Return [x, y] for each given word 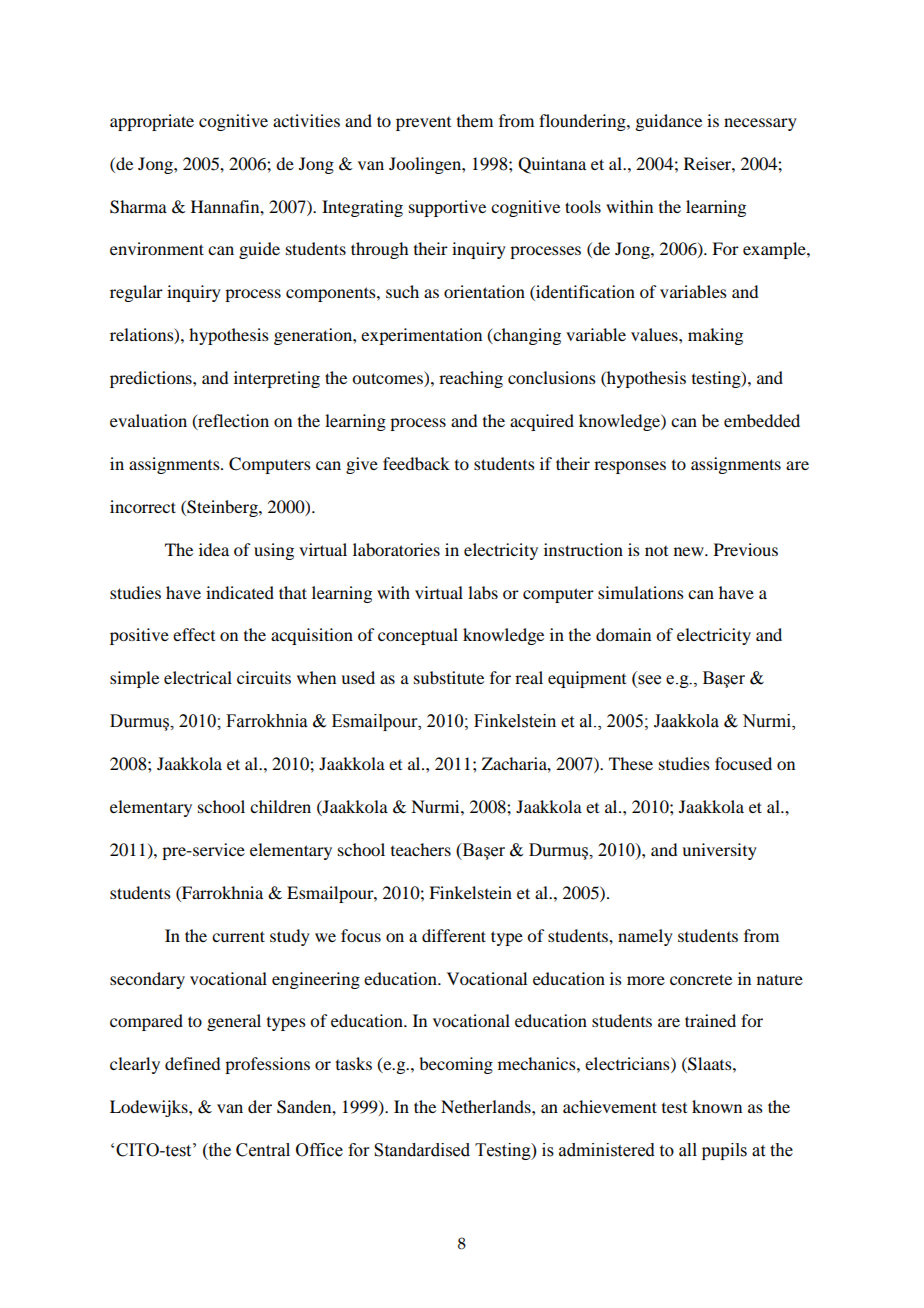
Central [263, 1150]
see [648, 681]
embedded [762, 420]
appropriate [152, 122]
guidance [668, 122]
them [475, 120]
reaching [471, 379]
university [719, 851]
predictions [152, 379]
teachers [421, 849]
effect [194, 634]
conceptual [418, 636]
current [238, 936]
